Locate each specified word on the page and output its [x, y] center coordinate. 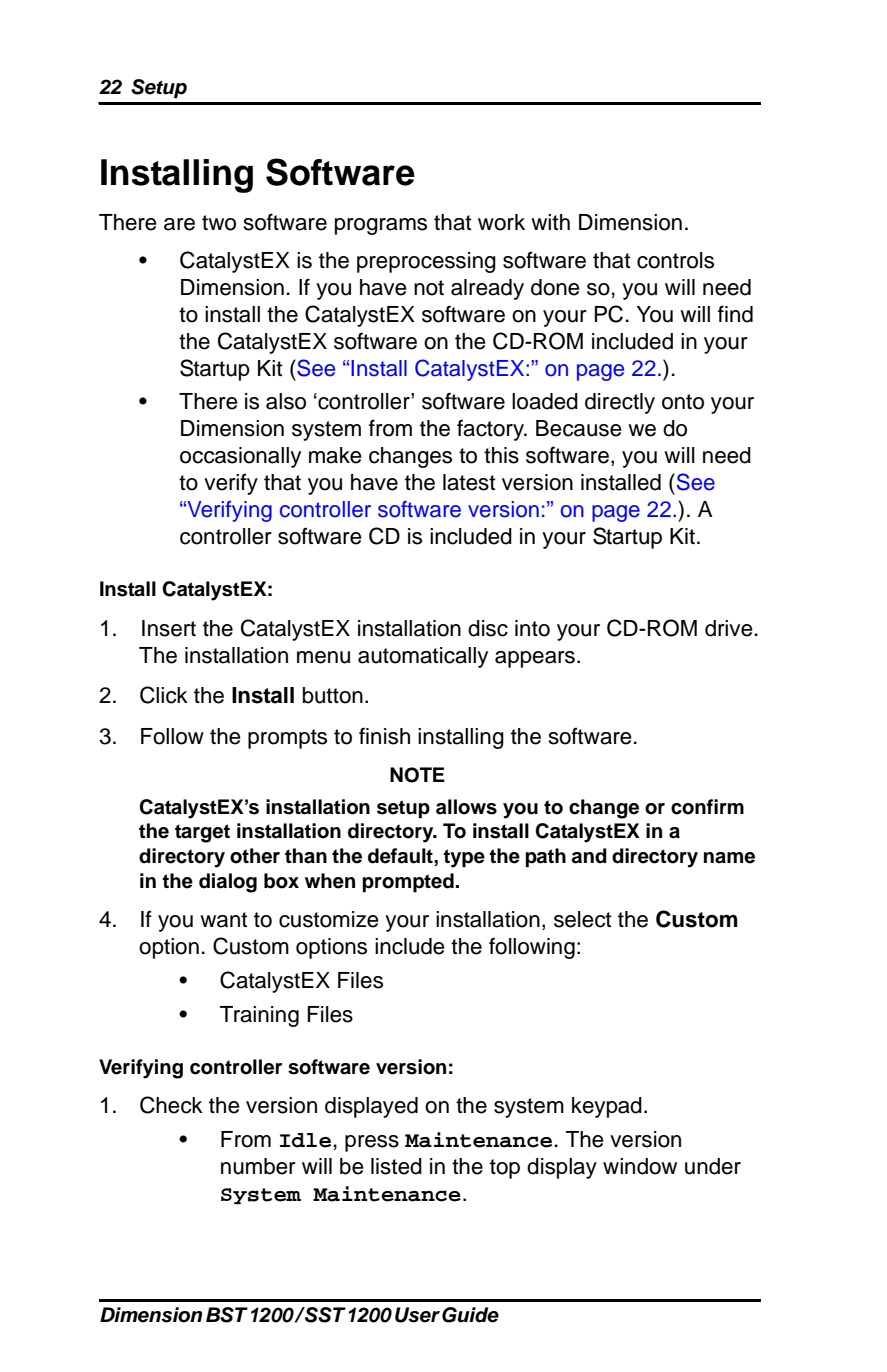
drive [729, 628]
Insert [169, 628]
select [582, 919]
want [223, 920]
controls [675, 260]
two [219, 223]
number [258, 1166]
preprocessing [426, 262]
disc [488, 628]
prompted [408, 883]
